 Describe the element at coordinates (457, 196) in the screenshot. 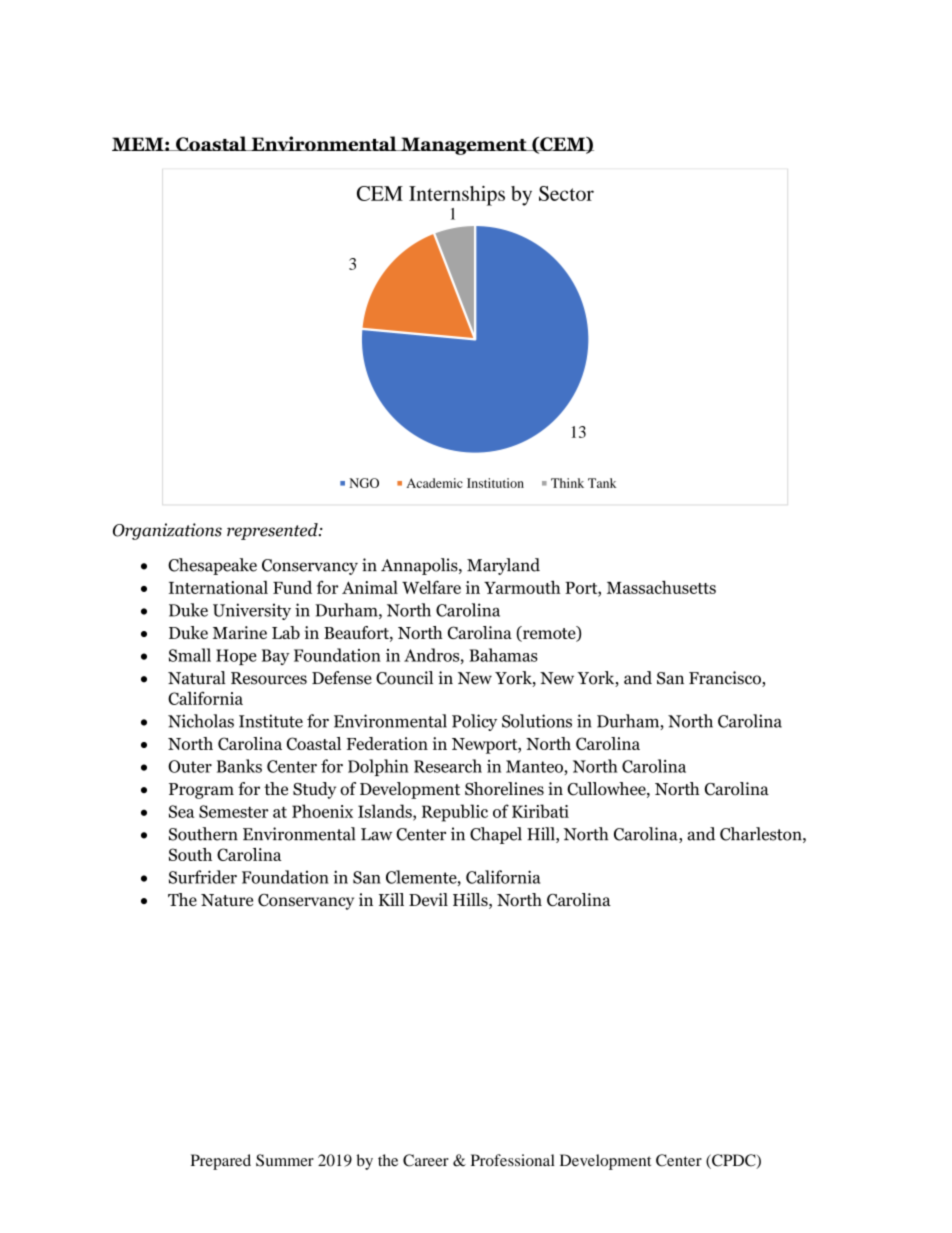

I see `Internships` at that location.
